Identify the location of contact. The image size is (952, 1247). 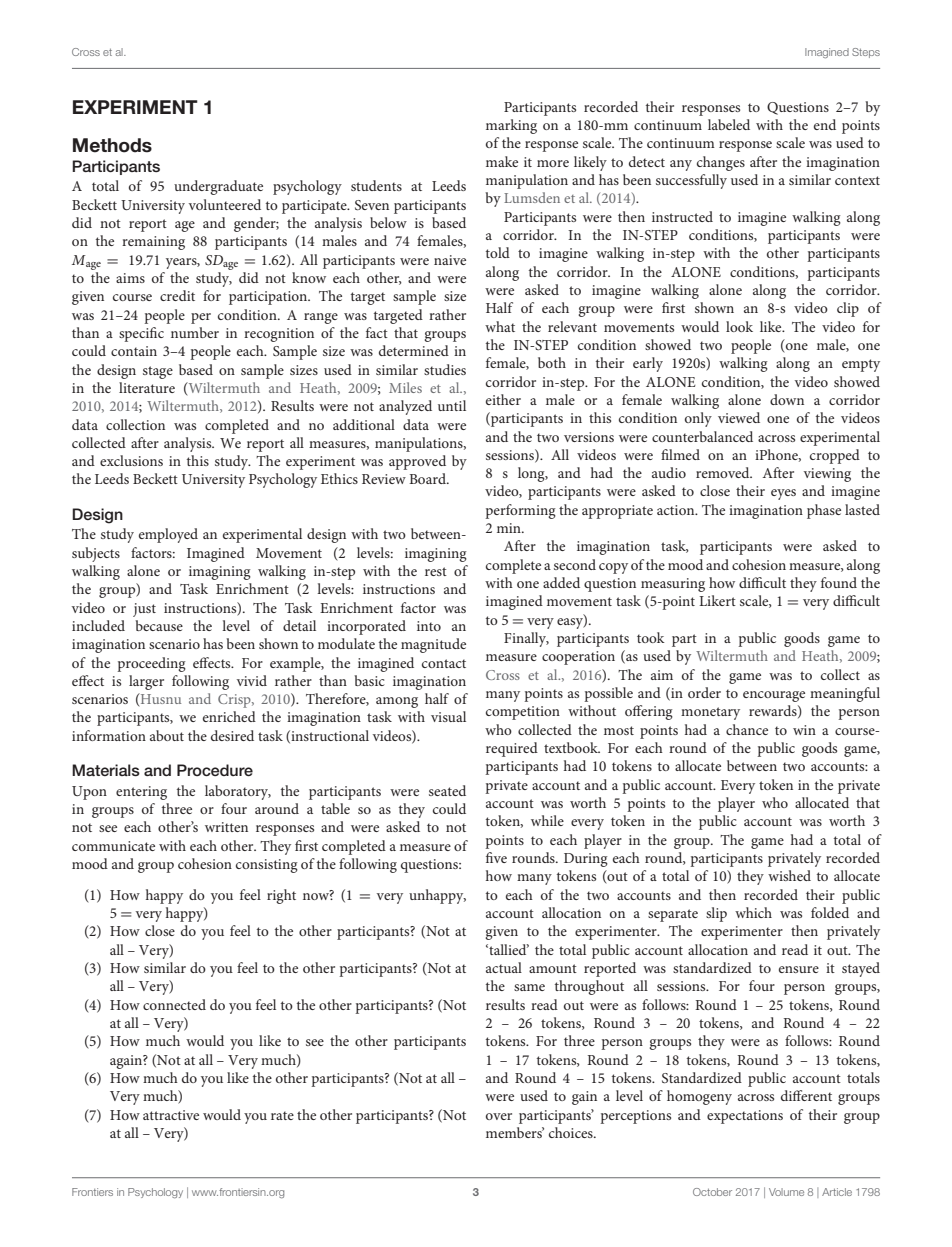
(444, 663).
